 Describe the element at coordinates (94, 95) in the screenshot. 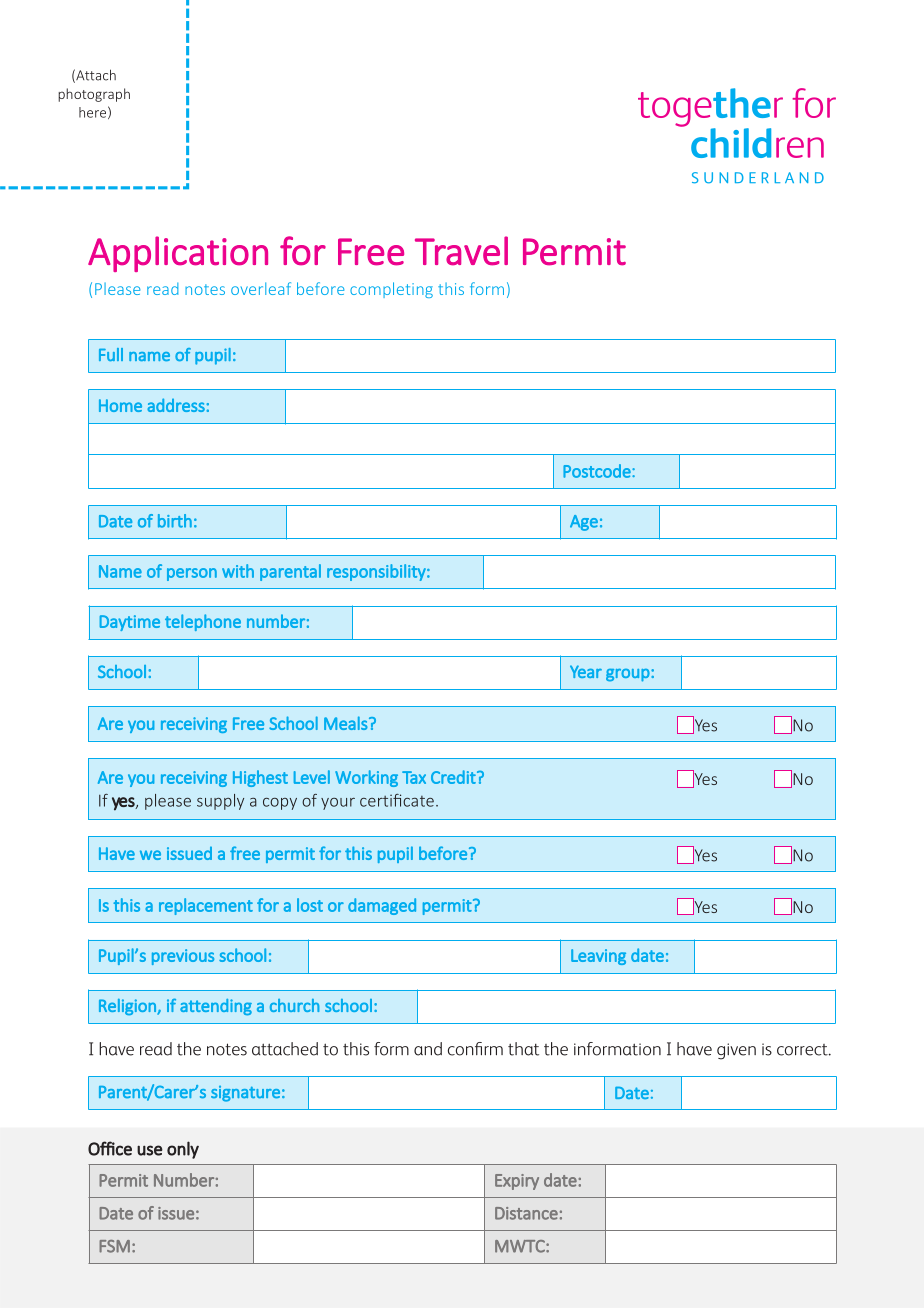

I see `photograph` at that location.
